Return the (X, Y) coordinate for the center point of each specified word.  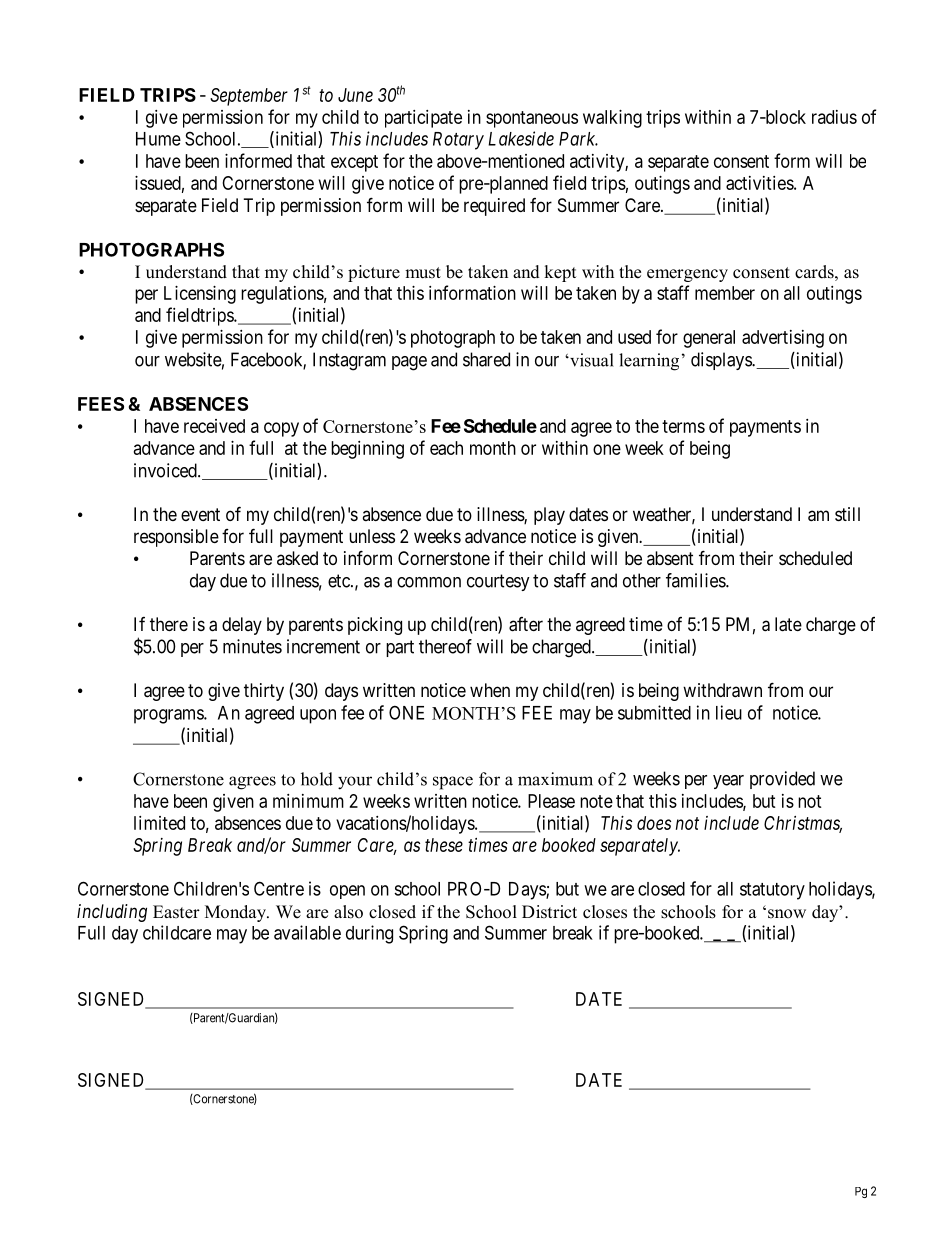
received (214, 426)
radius (834, 117)
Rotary (458, 141)
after (526, 624)
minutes (252, 646)
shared (486, 359)
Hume (158, 139)
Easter (176, 912)
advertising (783, 339)
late (788, 624)
